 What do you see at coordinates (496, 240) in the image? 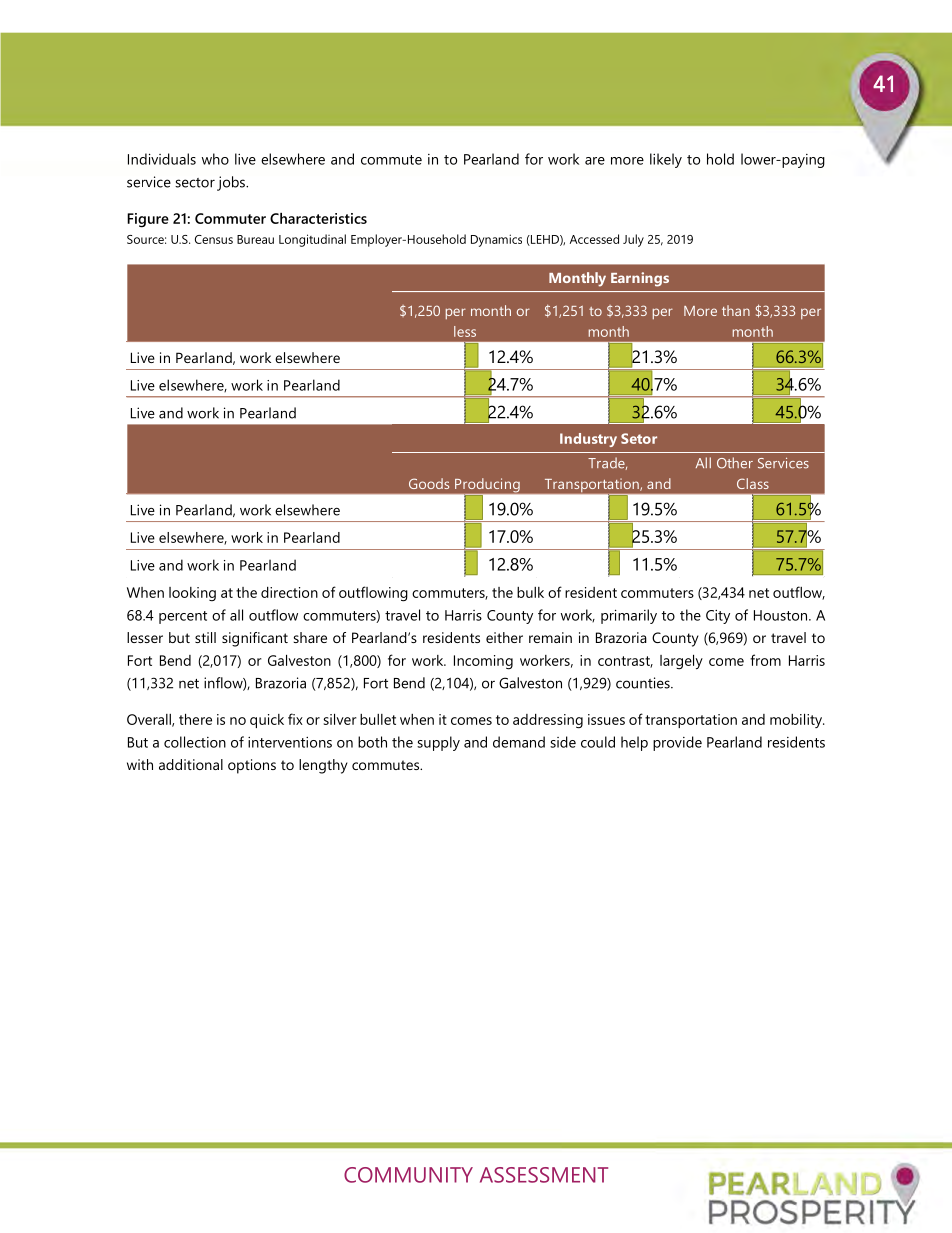
I see `Dynamics` at bounding box center [496, 240].
